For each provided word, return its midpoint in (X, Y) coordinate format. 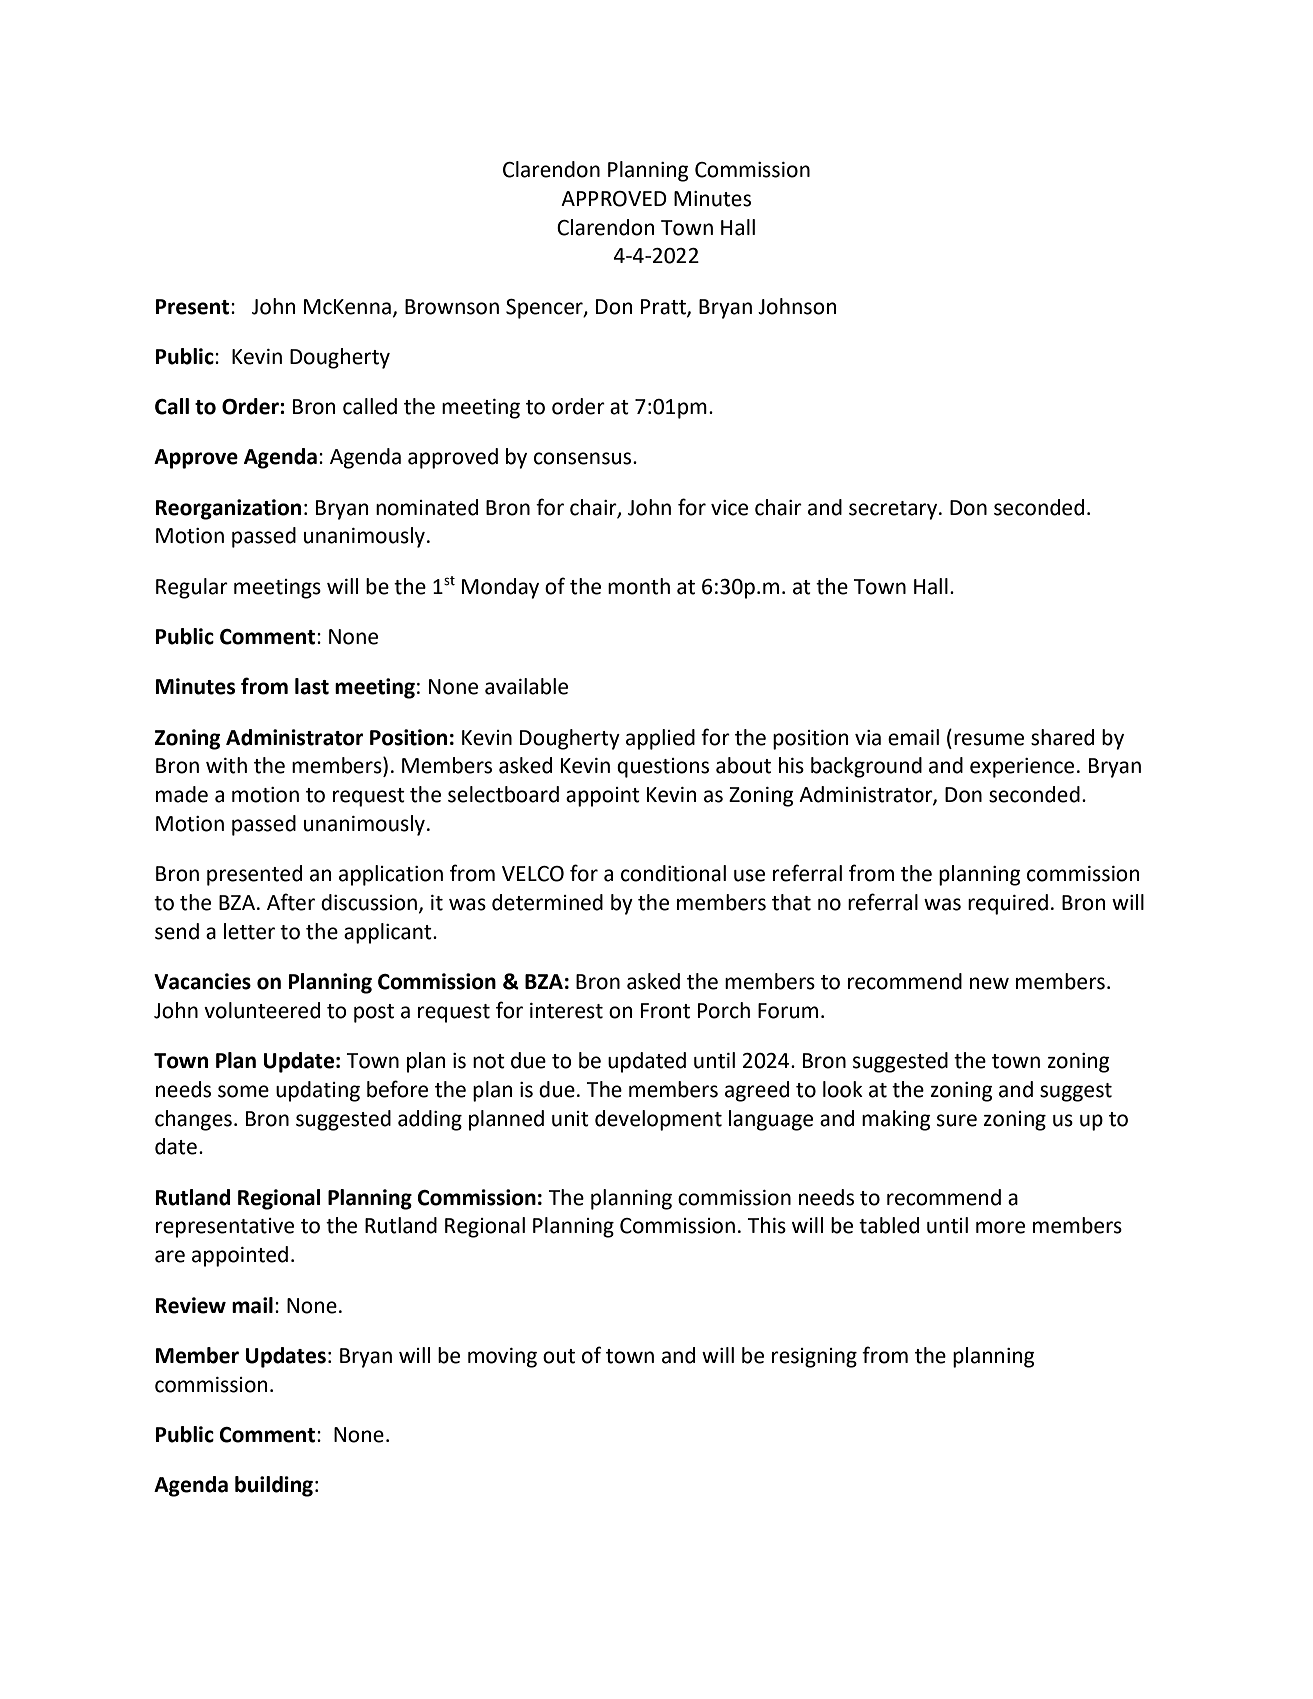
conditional (673, 873)
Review (191, 1305)
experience (1022, 768)
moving (502, 1358)
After (291, 902)
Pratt (664, 307)
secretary (894, 510)
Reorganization (228, 509)
